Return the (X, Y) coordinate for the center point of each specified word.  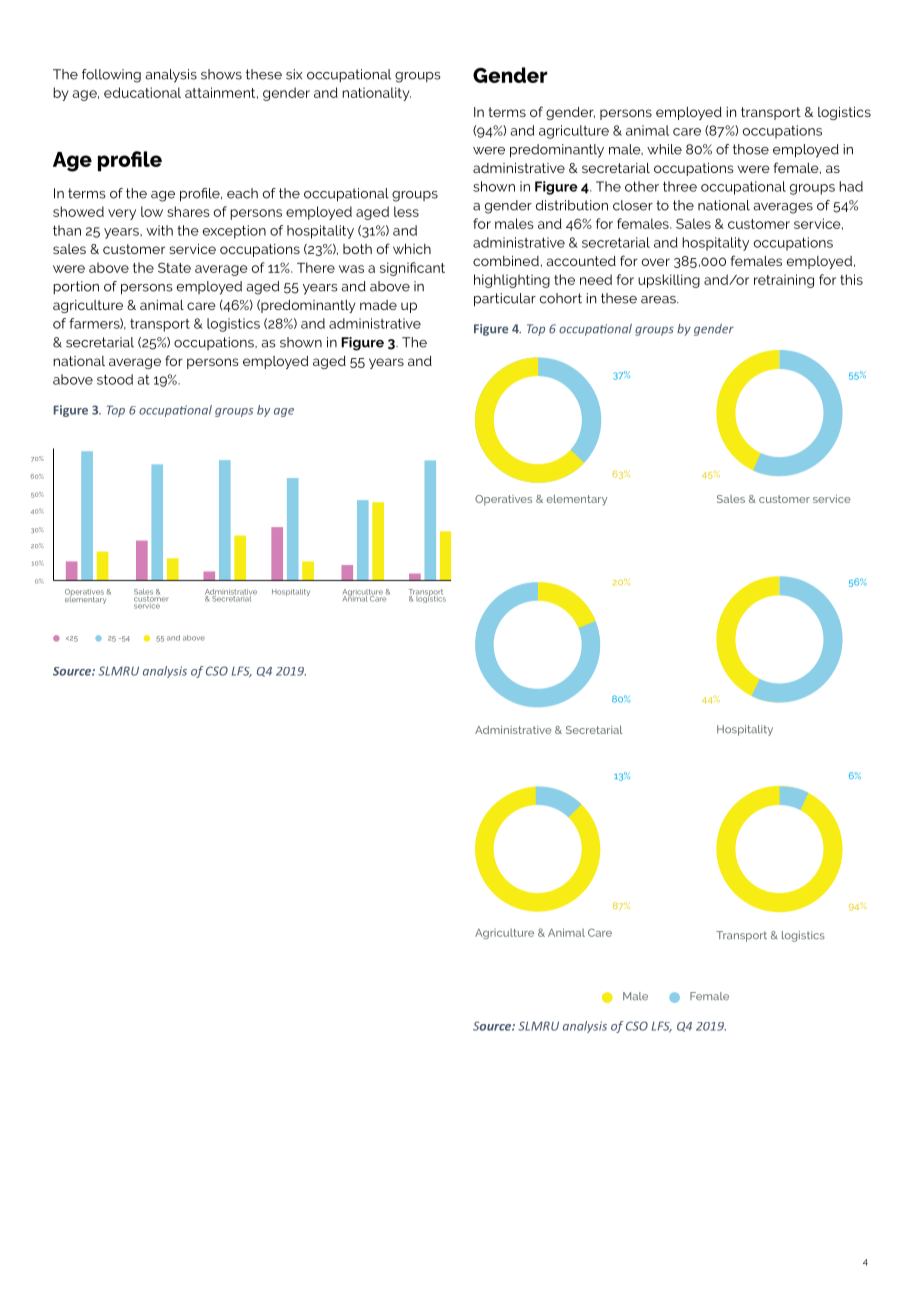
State (174, 267)
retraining (784, 281)
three (680, 186)
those (751, 149)
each (242, 193)
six (294, 74)
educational (142, 92)
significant (412, 269)
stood (115, 379)
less (406, 211)
